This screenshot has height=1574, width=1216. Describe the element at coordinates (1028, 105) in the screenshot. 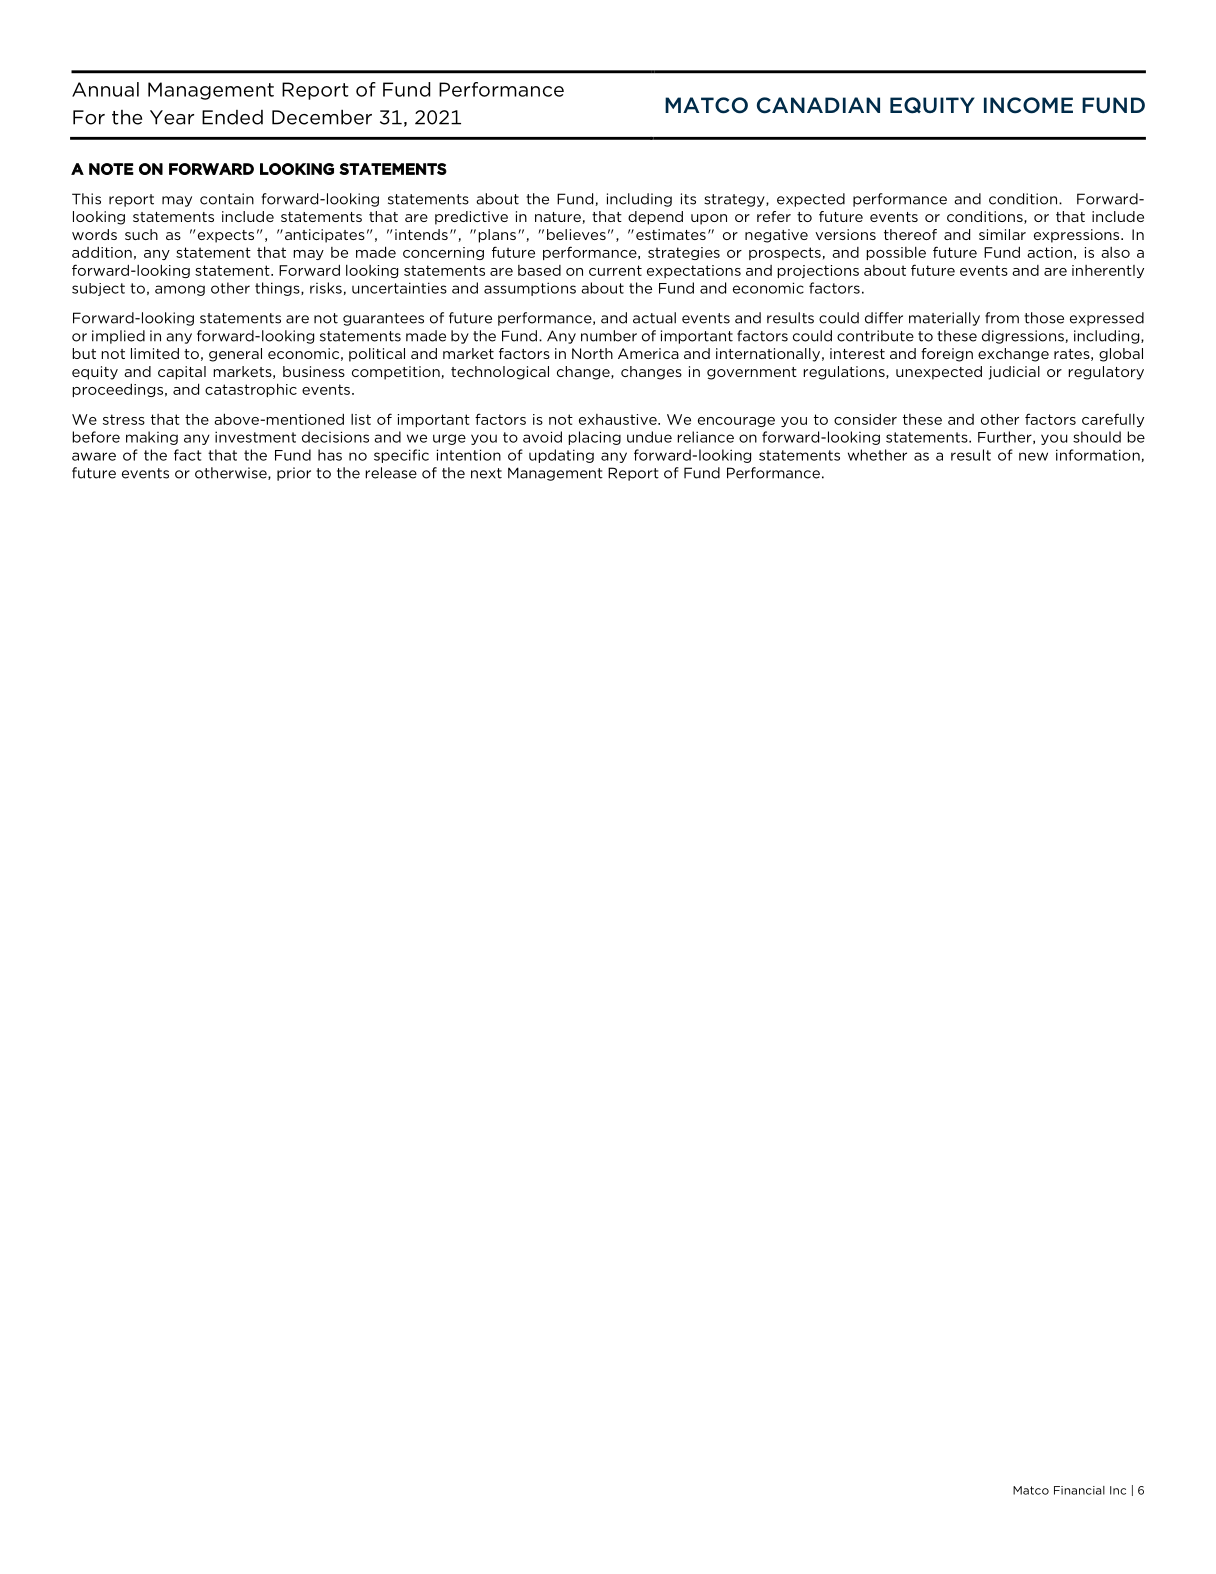

I see `INCOME` at that location.
